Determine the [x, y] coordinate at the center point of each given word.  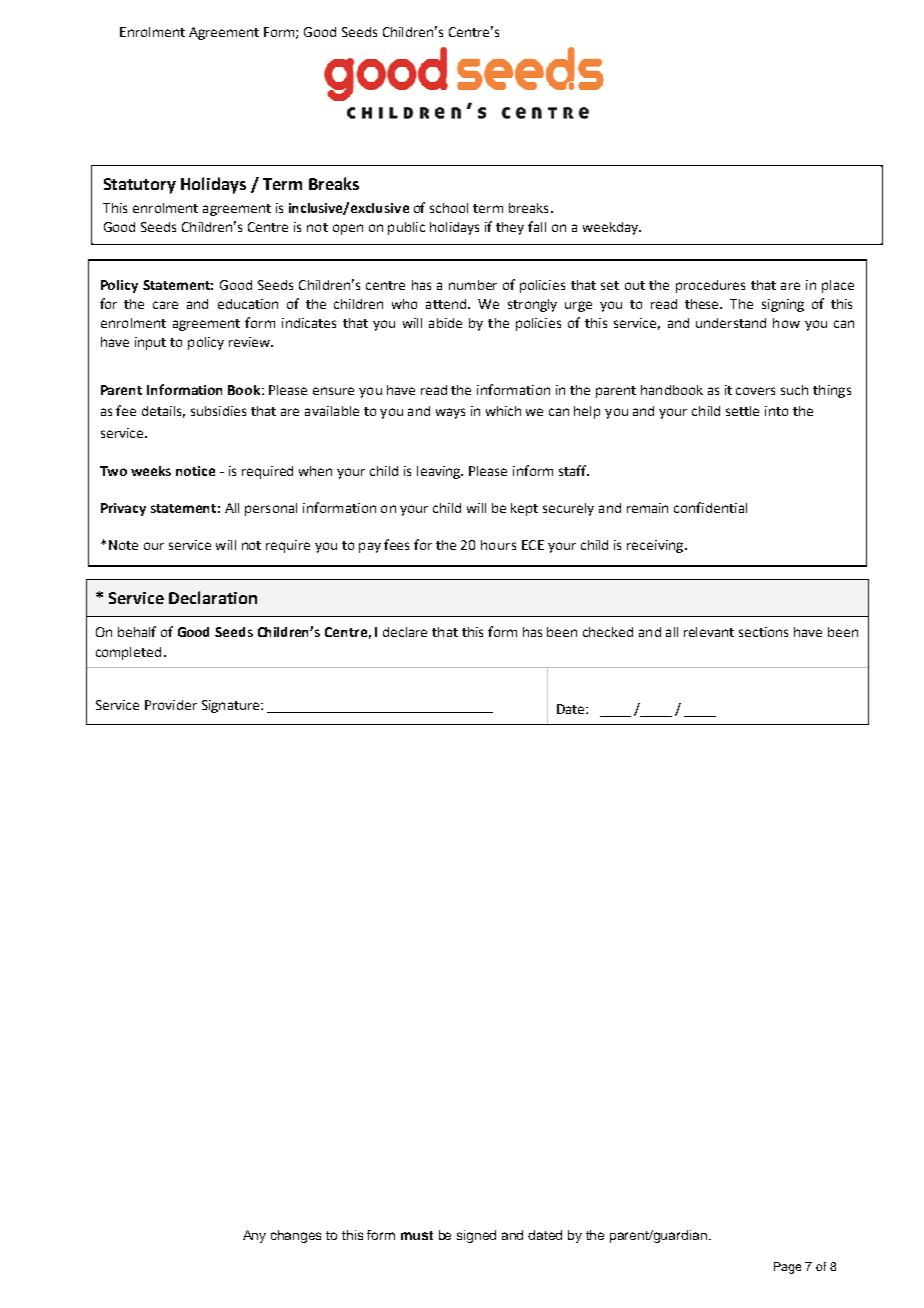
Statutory [140, 186]
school [449, 208]
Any [254, 1236]
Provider [171, 705]
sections [763, 632]
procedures [710, 286]
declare [405, 632]
